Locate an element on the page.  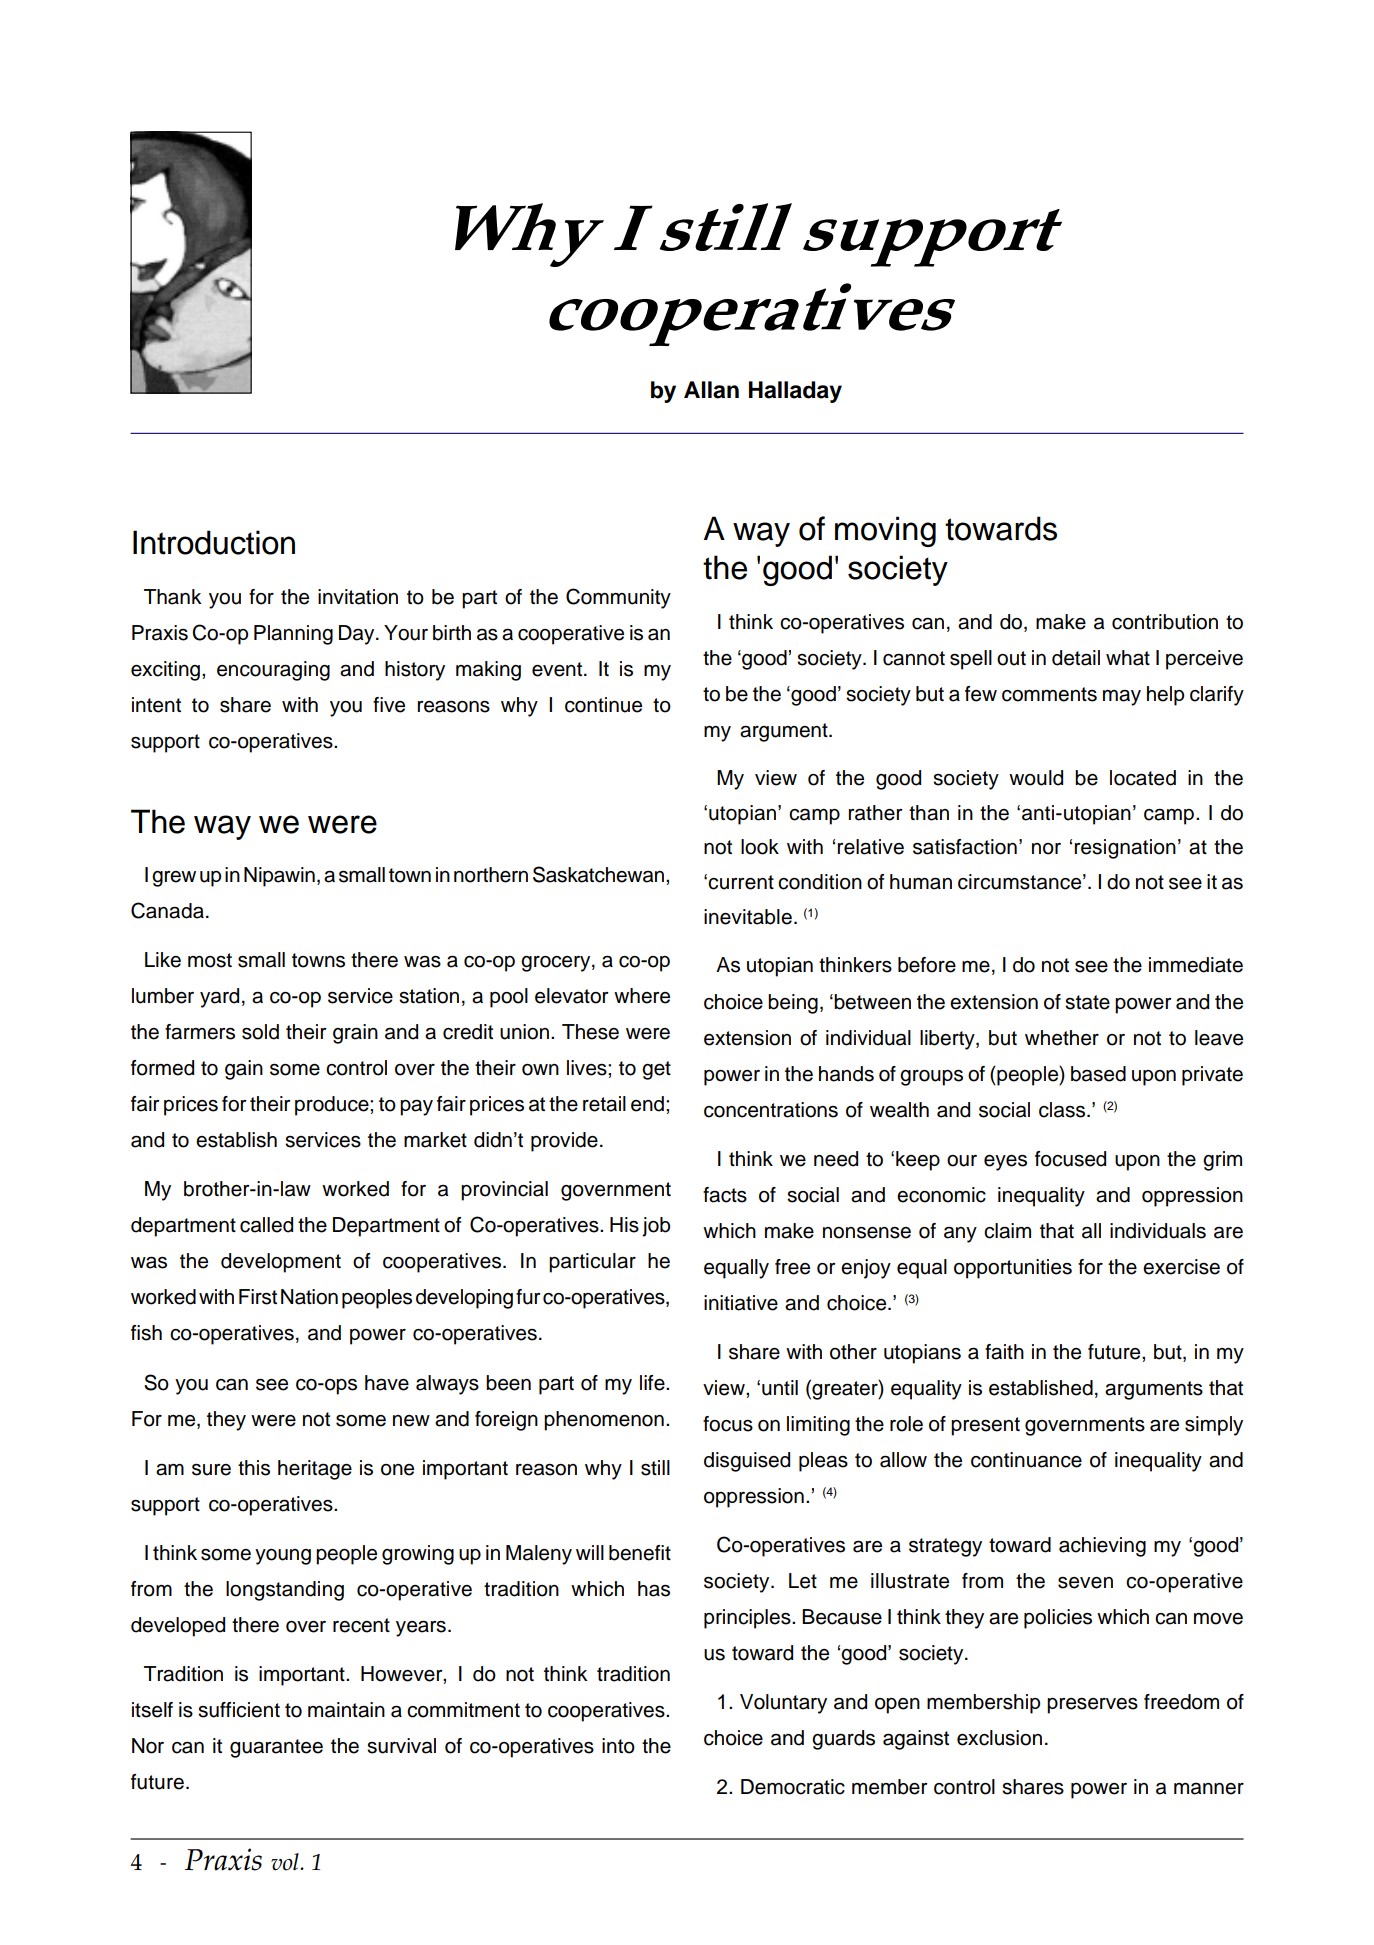
continuance is located at coordinates (1026, 1460).
